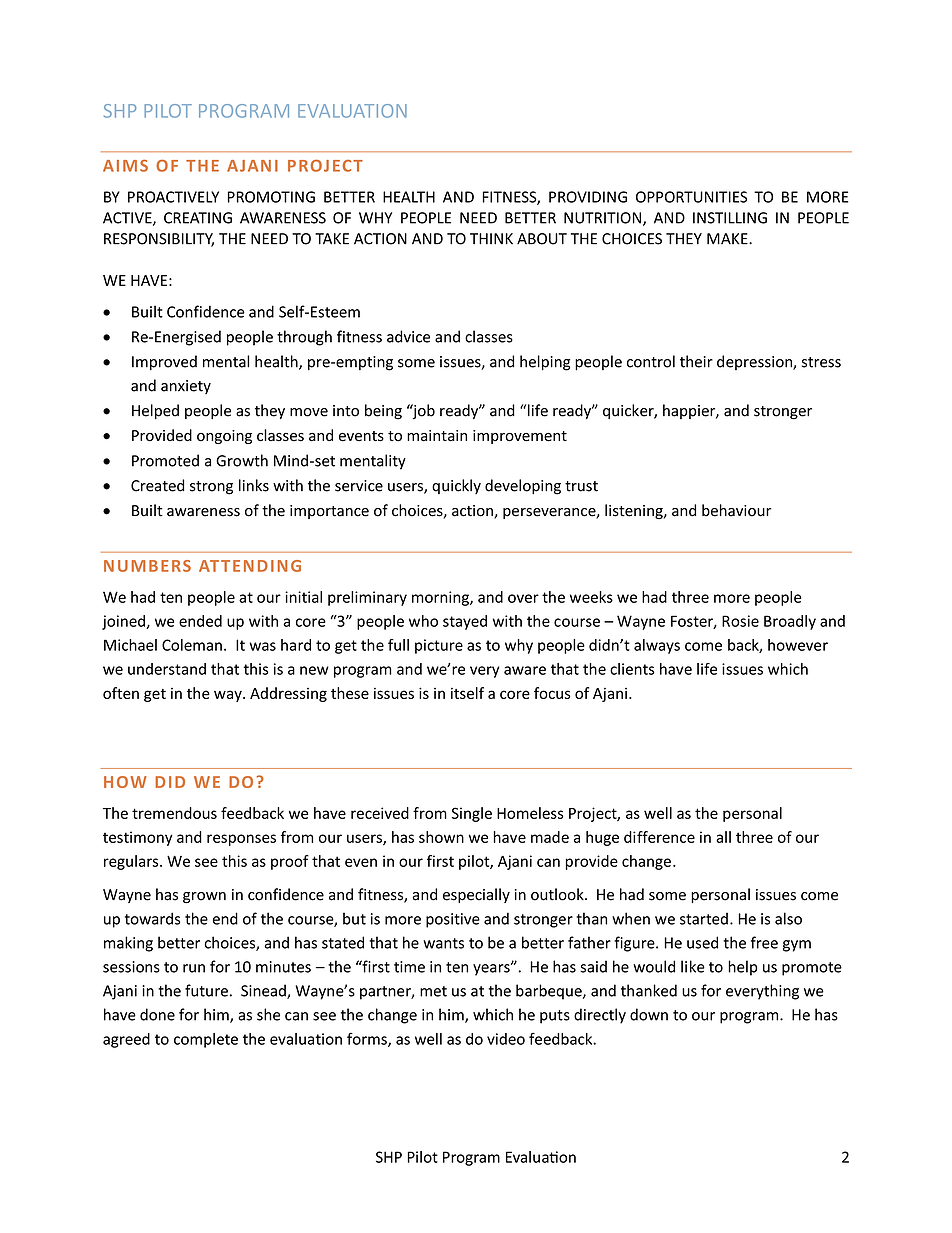 Image resolution: width=952 pixels, height=1233 pixels. I want to click on CREATING, so click(198, 218).
